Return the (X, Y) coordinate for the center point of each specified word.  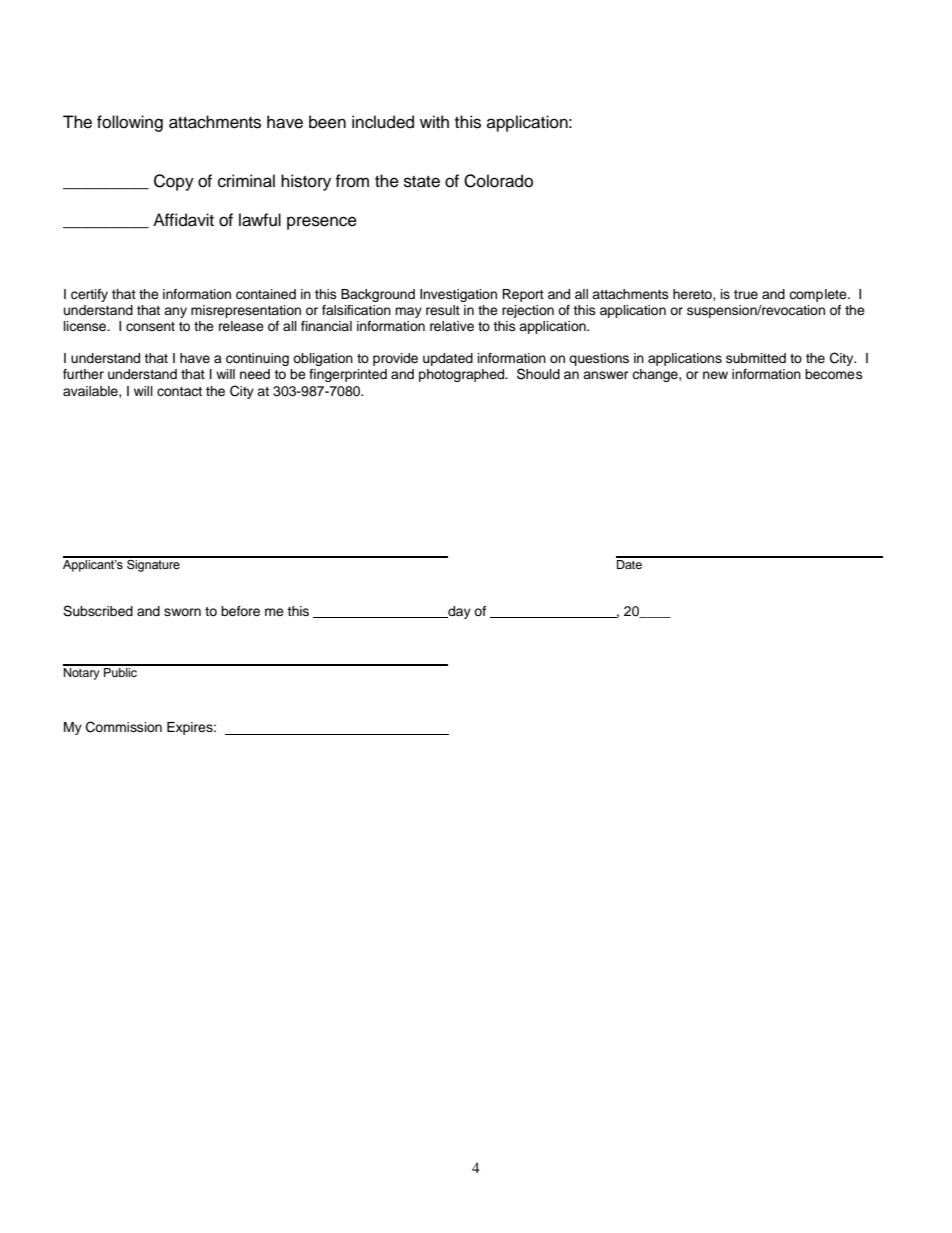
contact (179, 391)
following (130, 123)
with (434, 121)
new (715, 375)
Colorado (498, 181)
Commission (124, 727)
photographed (463, 375)
